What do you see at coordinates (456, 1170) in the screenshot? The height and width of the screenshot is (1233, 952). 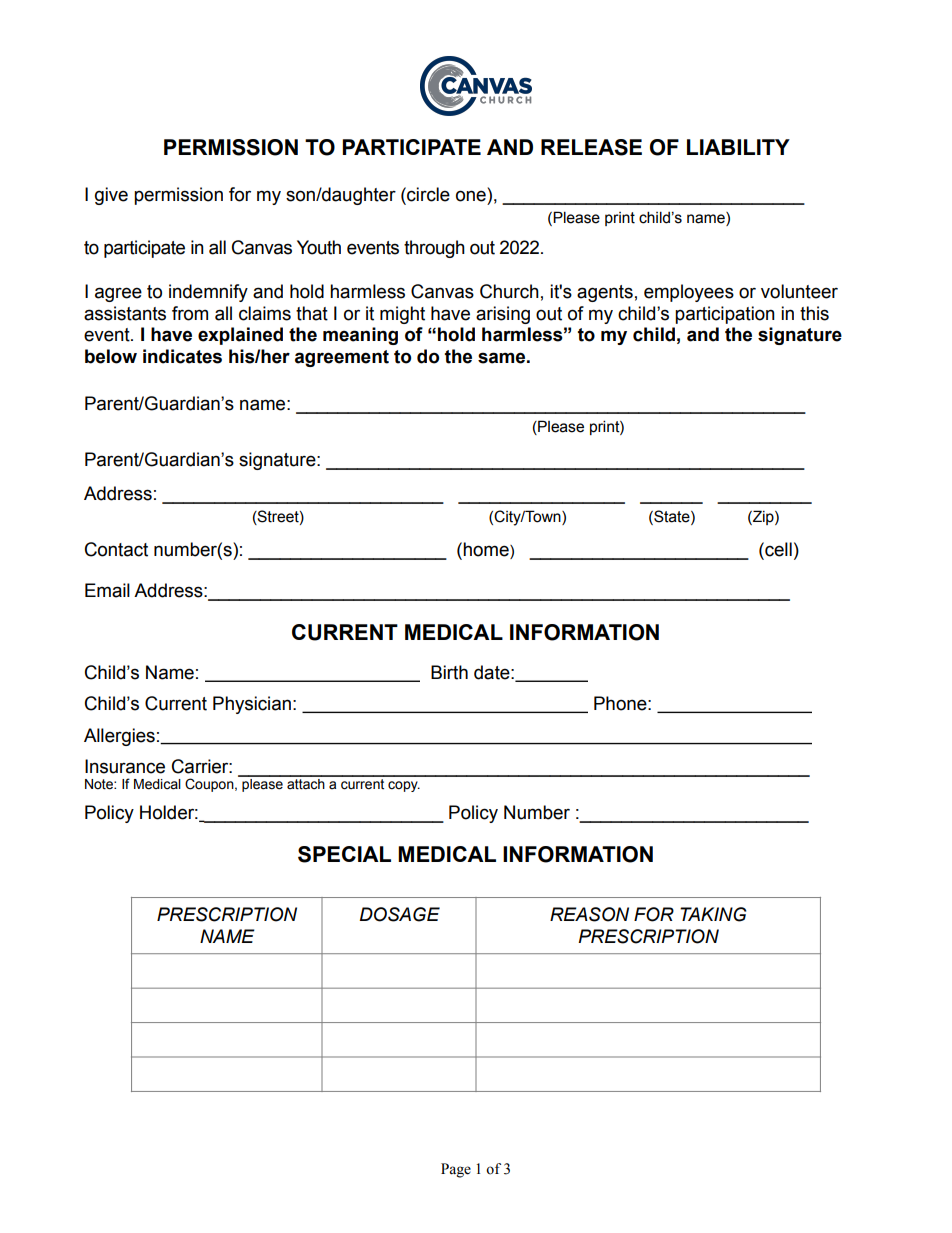 I see `Page` at bounding box center [456, 1170].
